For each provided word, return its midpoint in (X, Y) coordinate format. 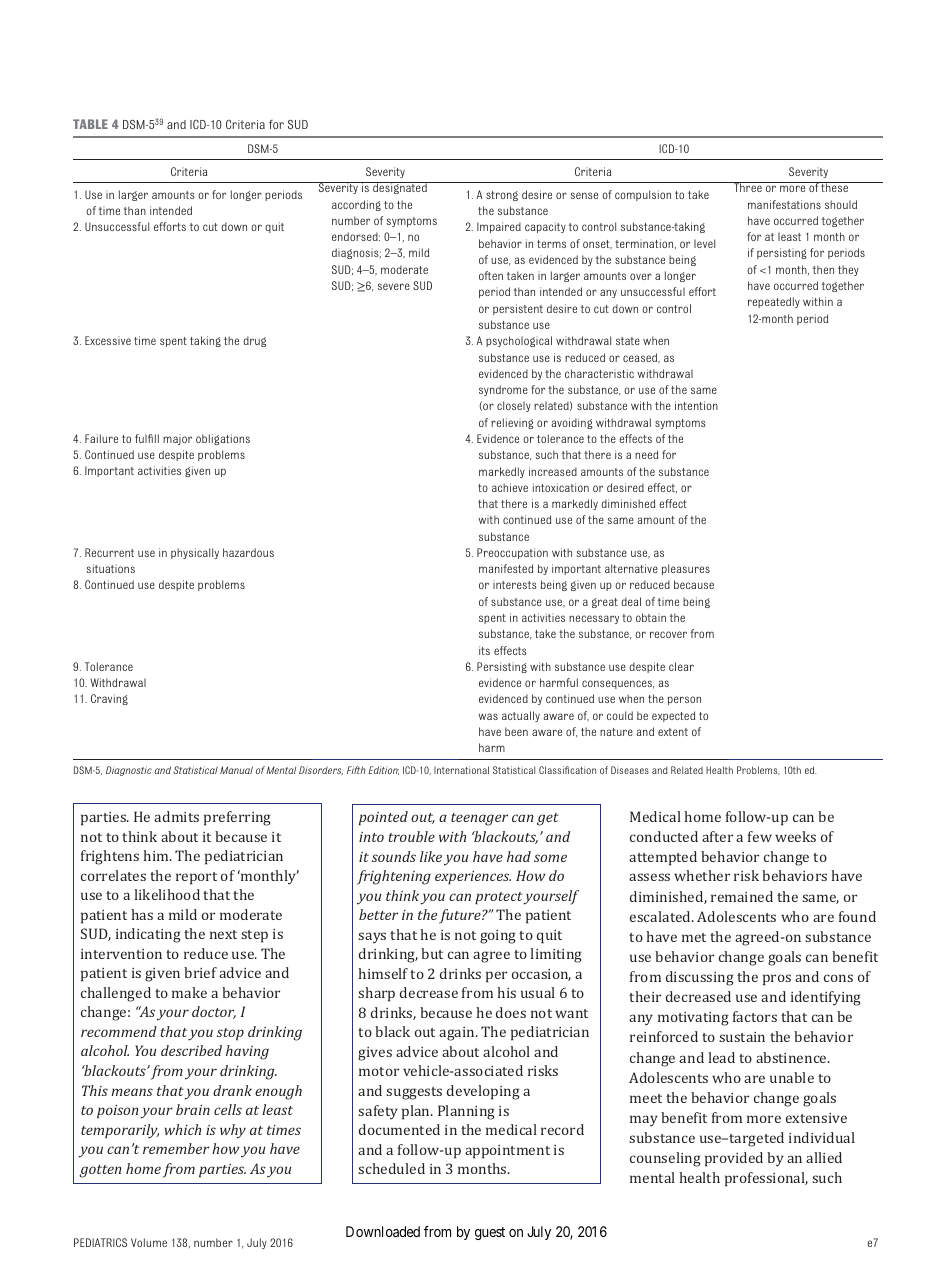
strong (502, 196)
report (196, 878)
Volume (149, 1242)
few (760, 836)
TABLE (90, 124)
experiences (473, 878)
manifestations (784, 204)
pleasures (686, 569)
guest (490, 1233)
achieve (510, 487)
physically (195, 553)
